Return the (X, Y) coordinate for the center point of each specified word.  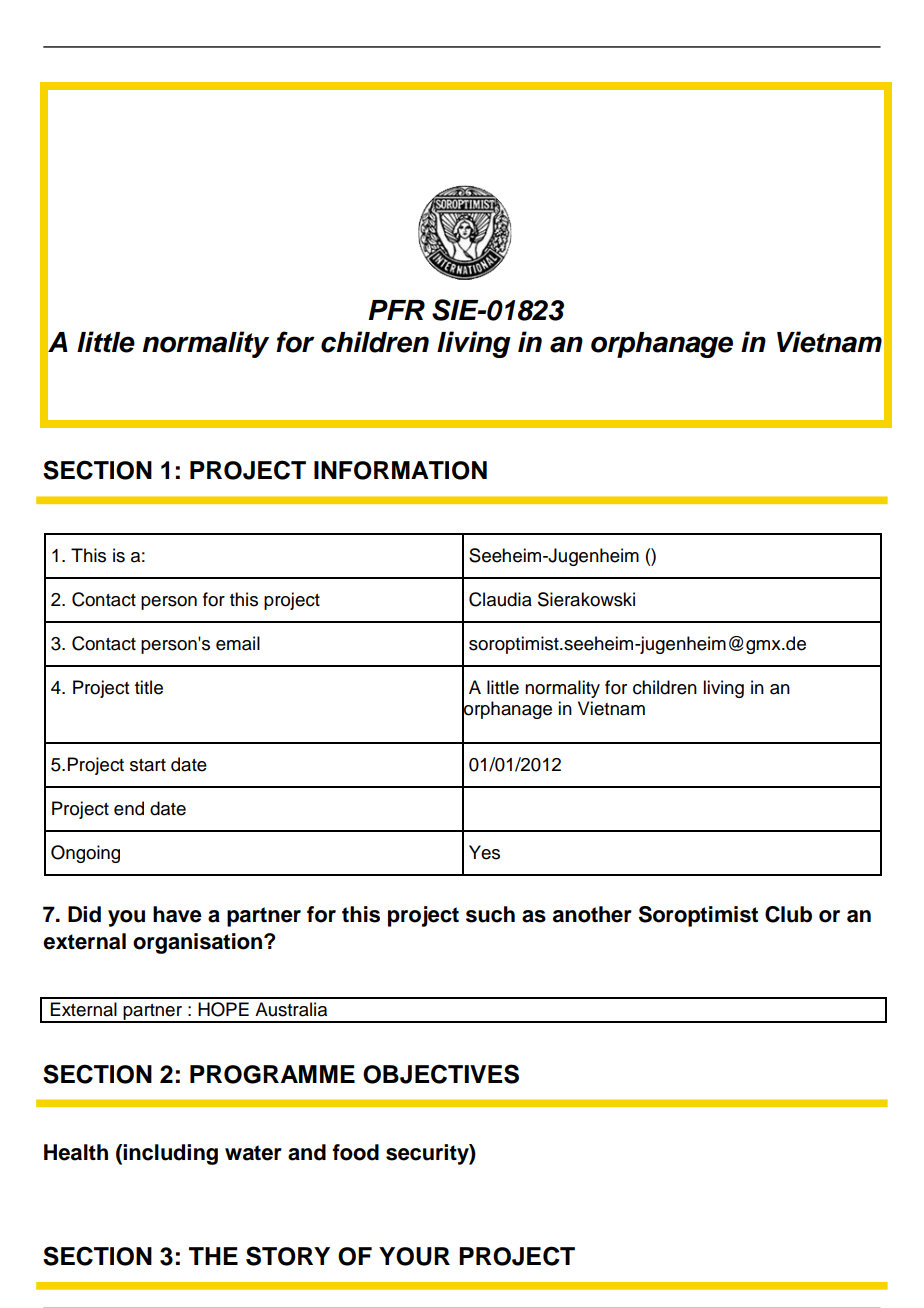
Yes (484, 852)
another (592, 914)
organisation (197, 943)
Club (788, 914)
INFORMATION (400, 470)
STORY (288, 1256)
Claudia (500, 599)
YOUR (414, 1256)
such (490, 914)
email (238, 643)
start (148, 765)
